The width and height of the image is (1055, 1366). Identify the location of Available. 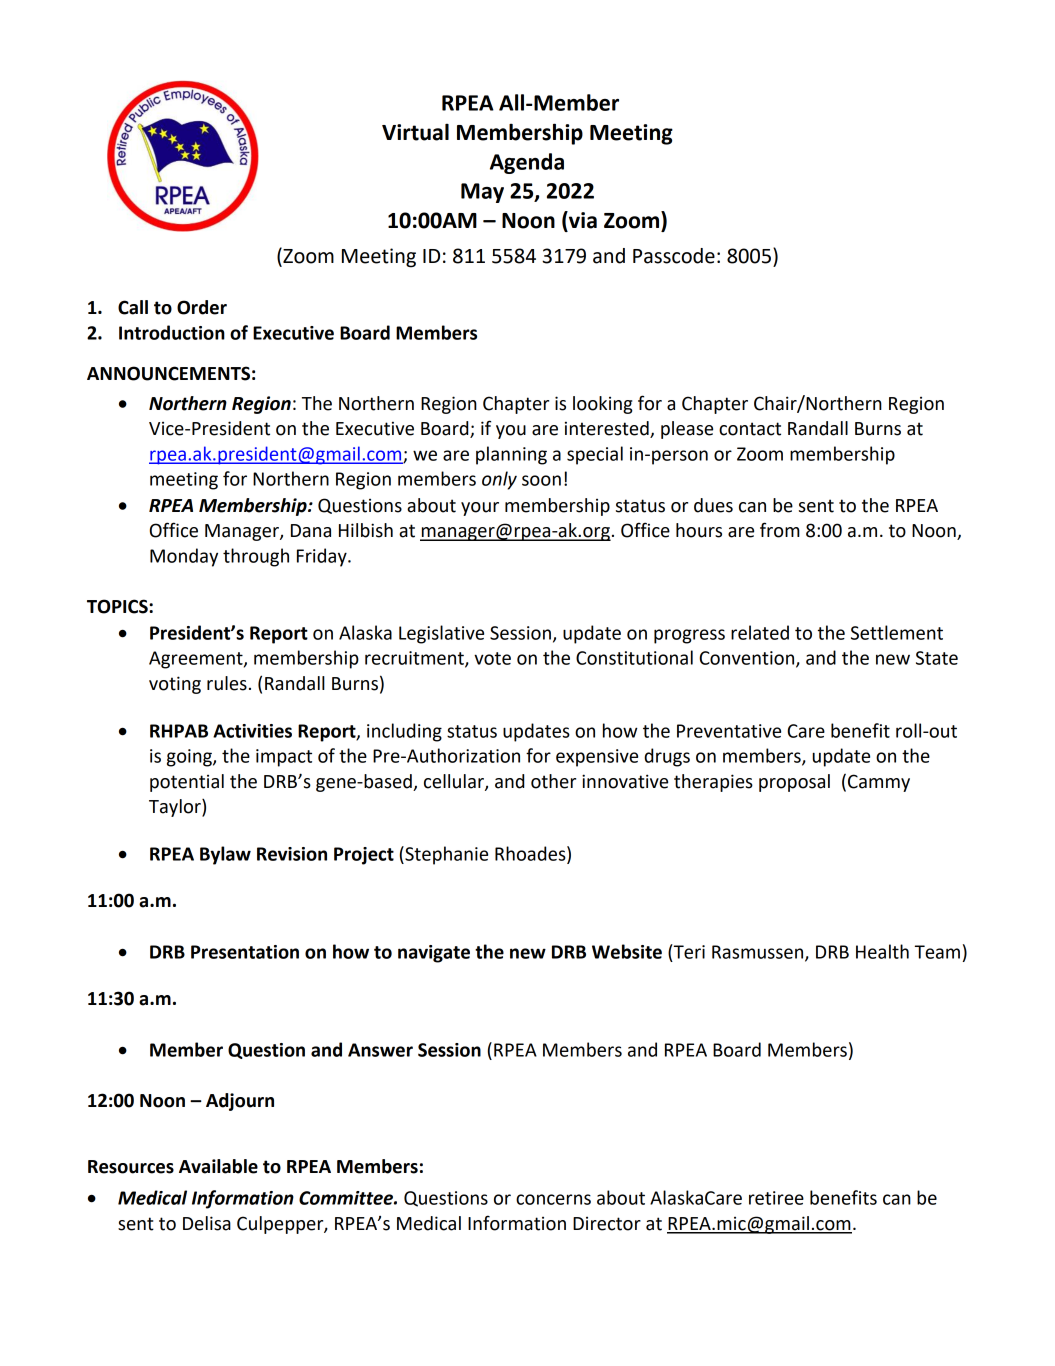
(218, 1166).
